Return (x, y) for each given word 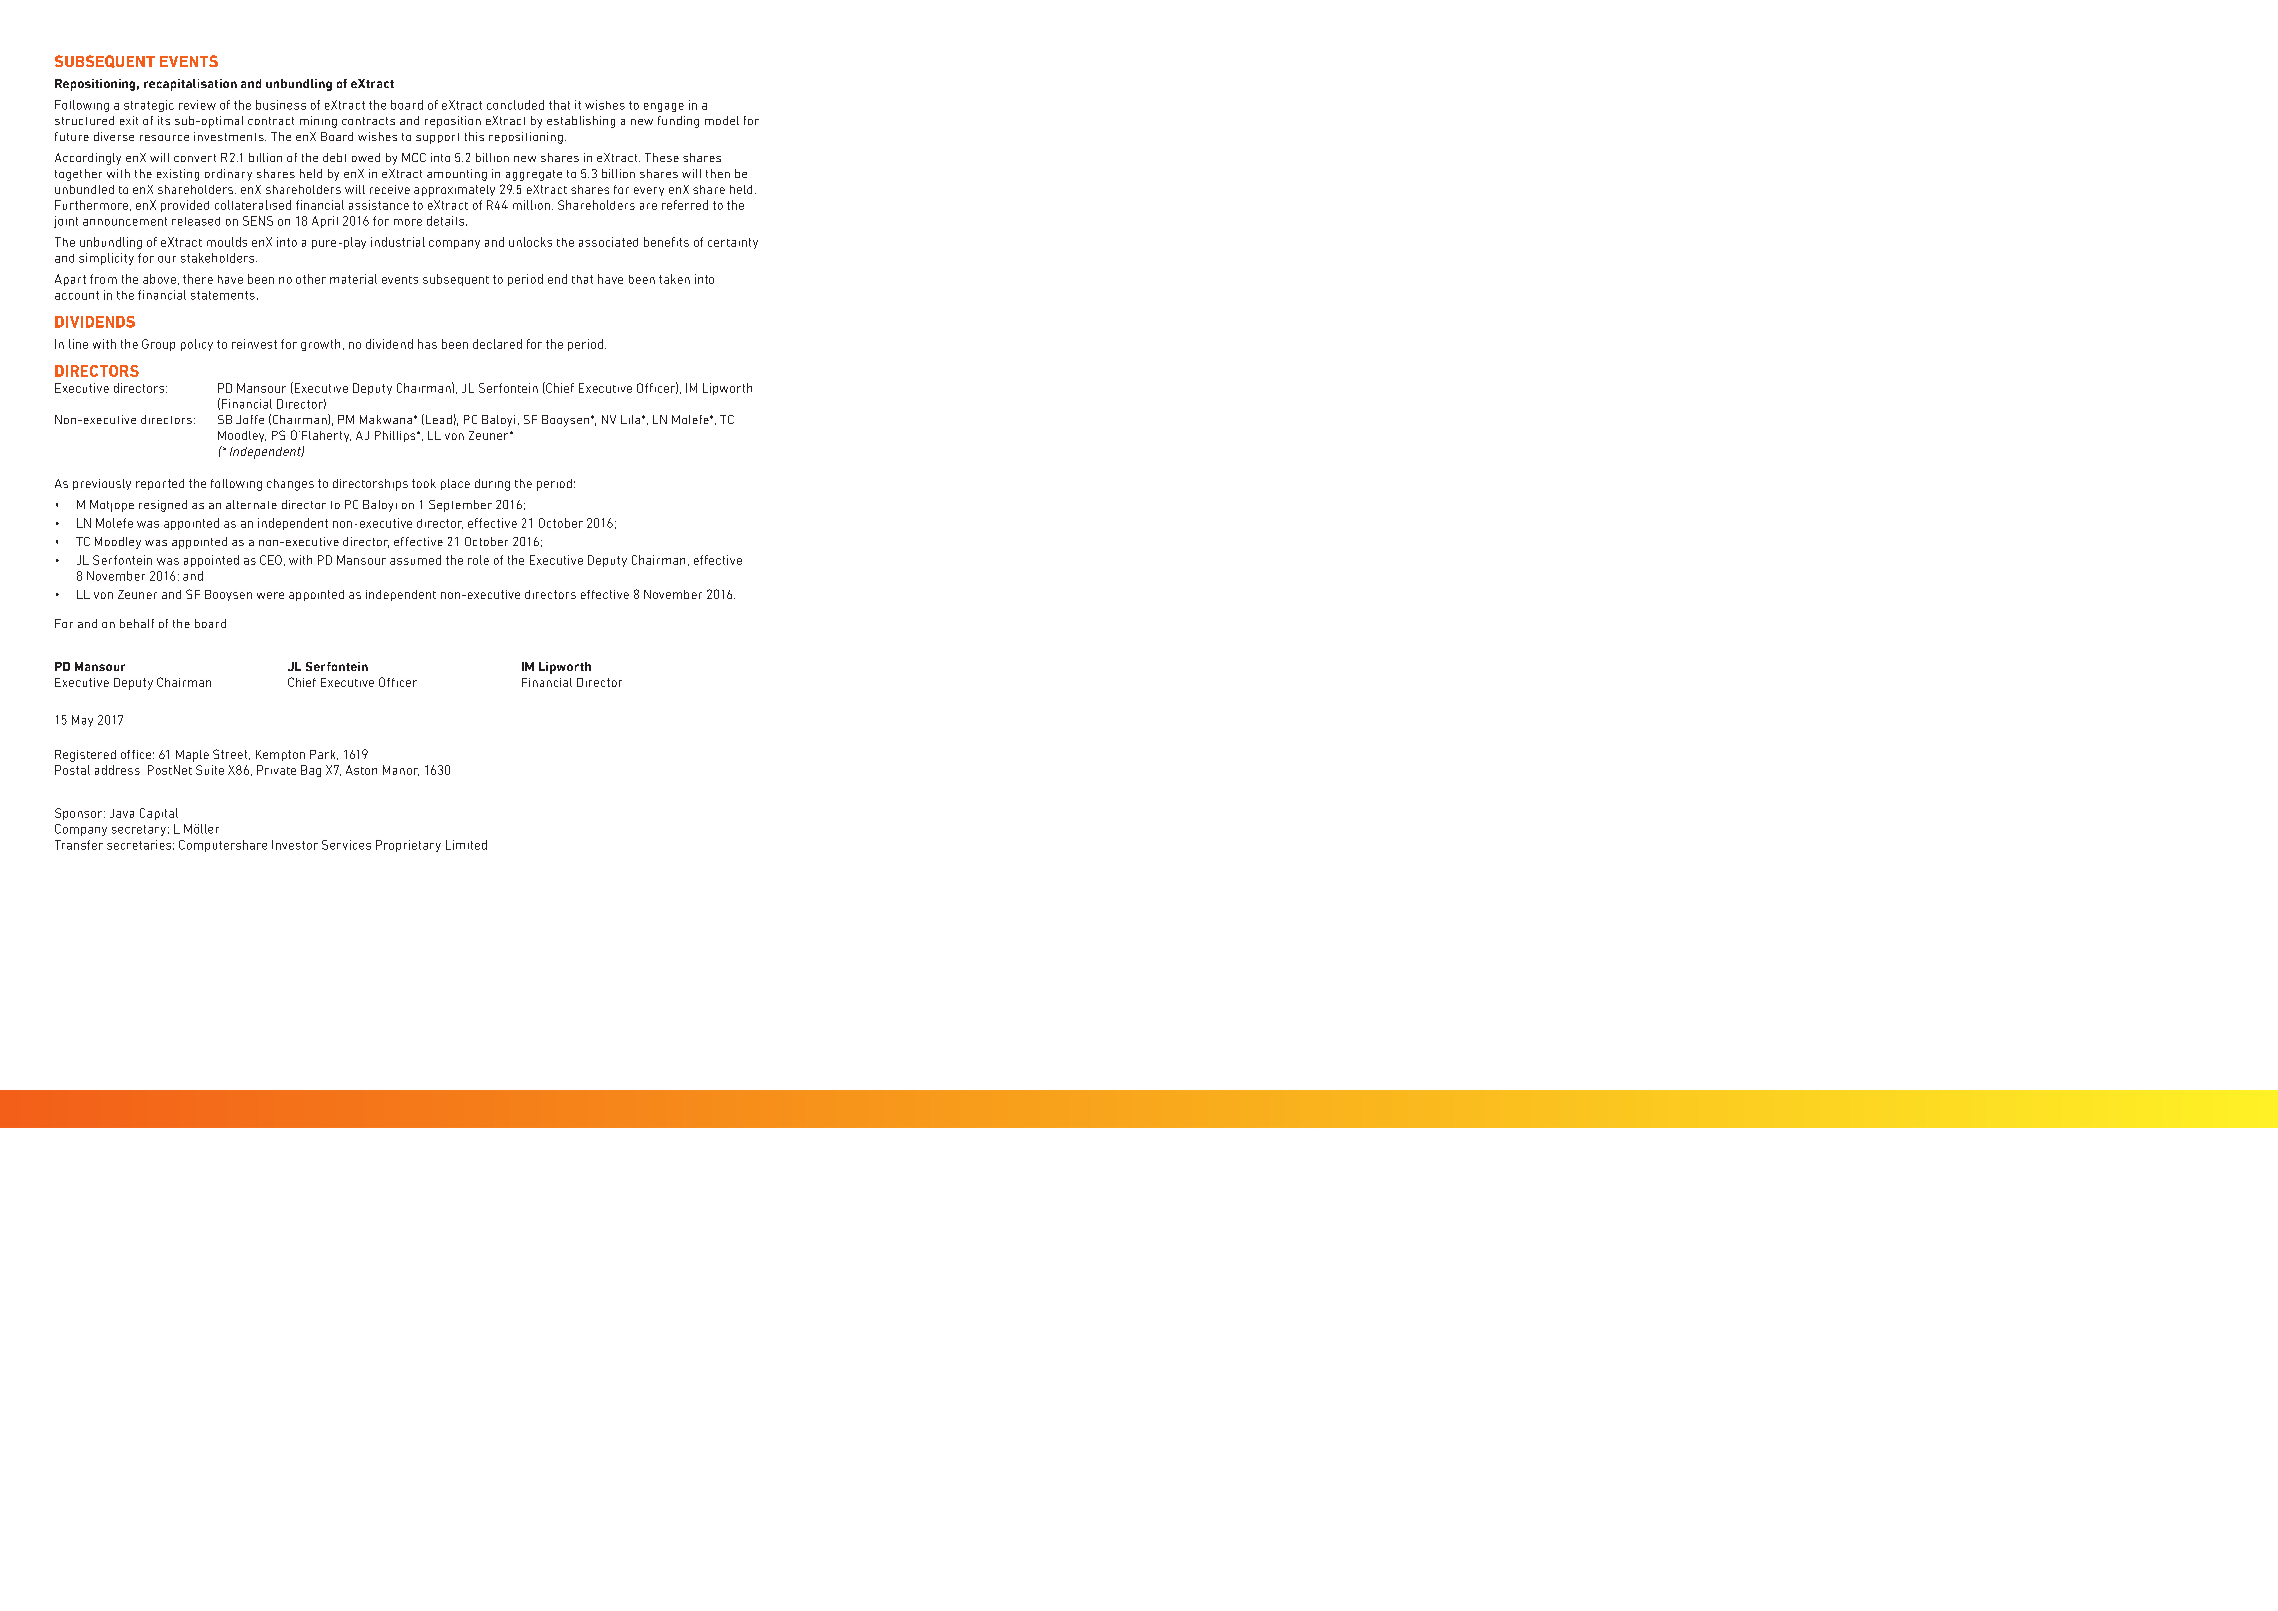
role (478, 560)
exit (129, 120)
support (437, 138)
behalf (137, 623)
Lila (632, 419)
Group (158, 345)
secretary (139, 830)
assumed (415, 560)
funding (678, 122)
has (427, 344)
